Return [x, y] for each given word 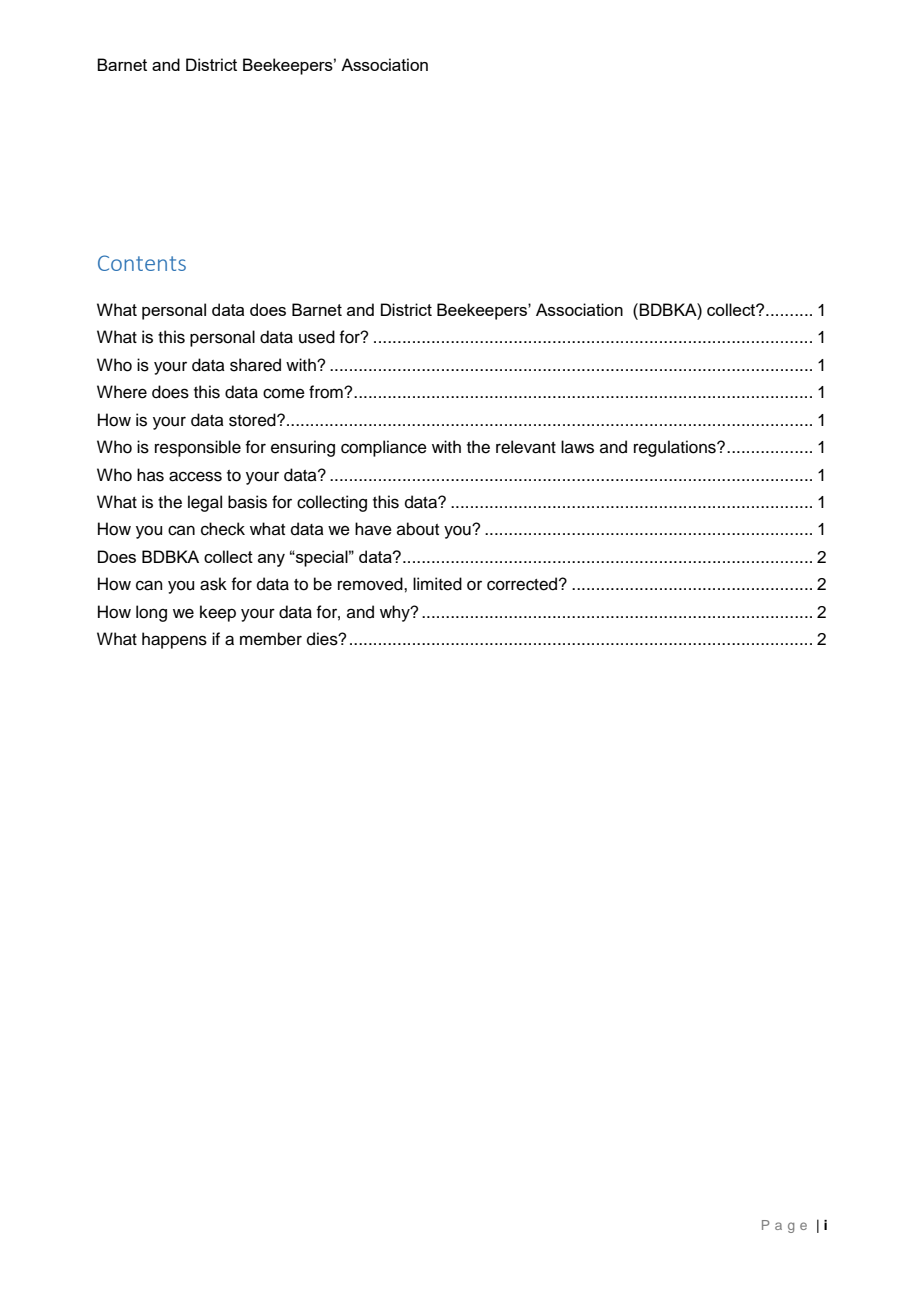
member [271, 639]
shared [255, 365]
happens [174, 640]
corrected [523, 584]
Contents [142, 263]
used [317, 337]
